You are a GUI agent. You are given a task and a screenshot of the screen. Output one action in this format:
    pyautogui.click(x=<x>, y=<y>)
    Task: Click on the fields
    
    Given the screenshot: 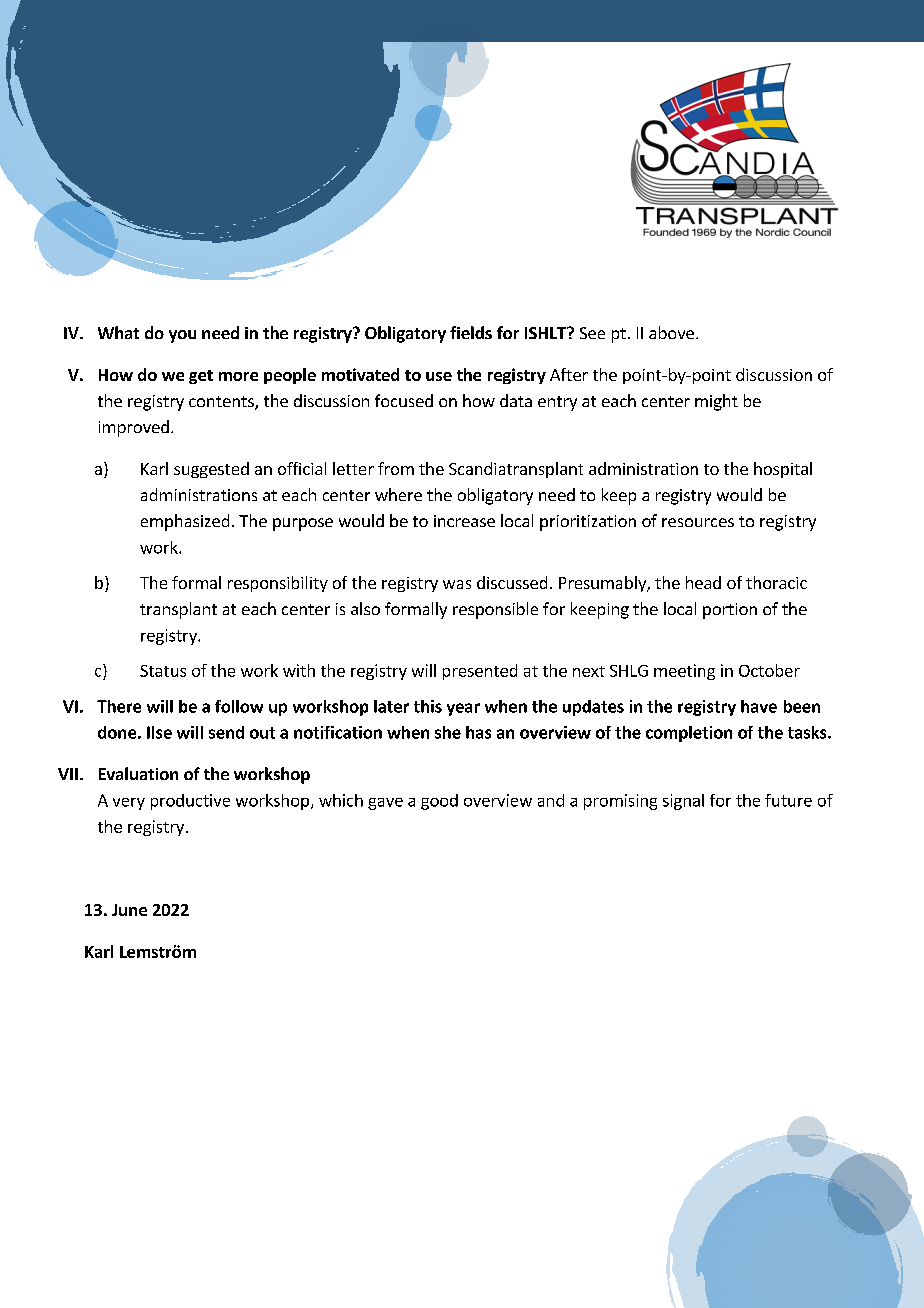 What is the action you would take?
    pyautogui.click(x=471, y=332)
